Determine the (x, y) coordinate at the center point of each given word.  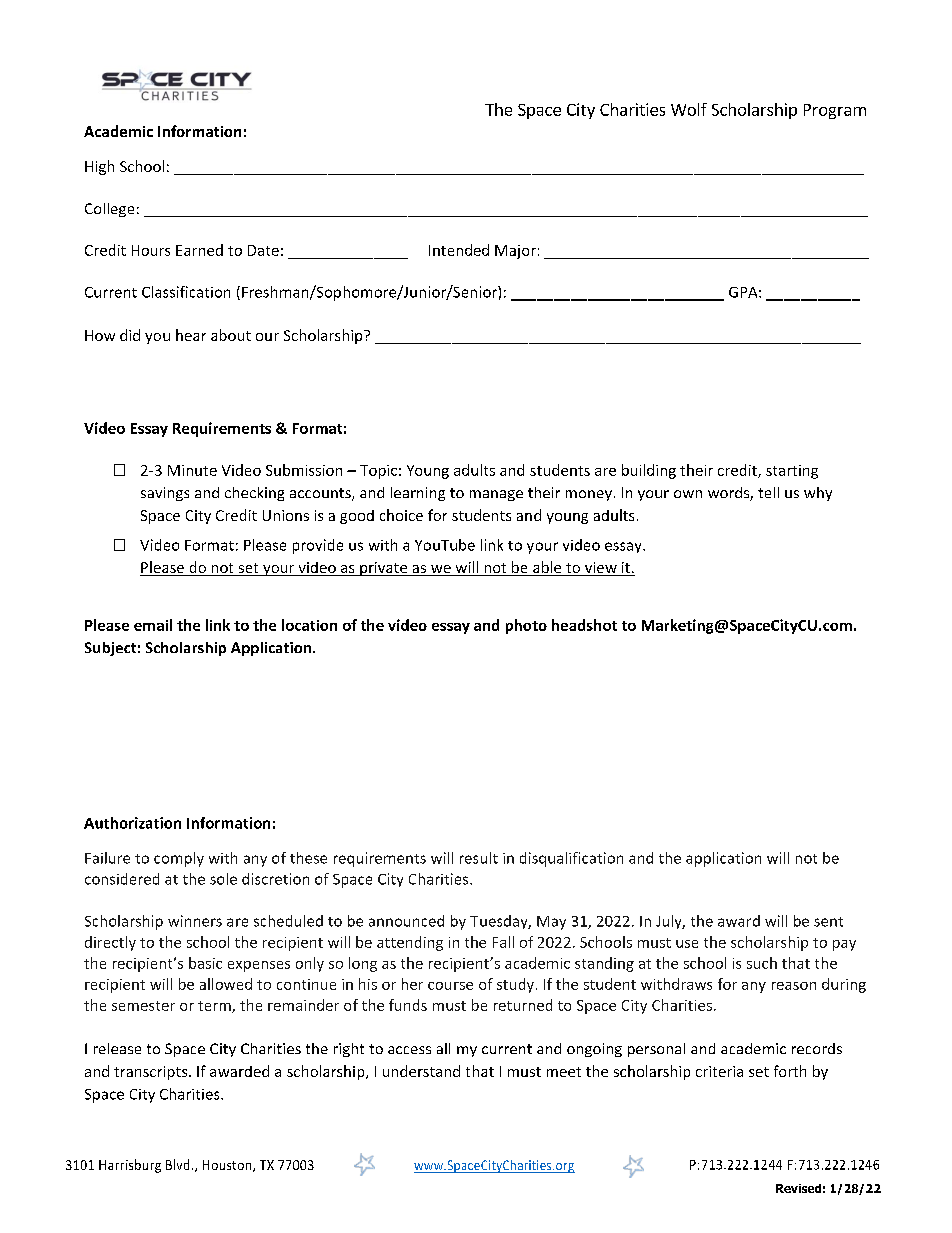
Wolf (689, 109)
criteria (719, 1071)
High (99, 167)
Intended (459, 250)
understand (421, 1071)
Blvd (177, 1164)
